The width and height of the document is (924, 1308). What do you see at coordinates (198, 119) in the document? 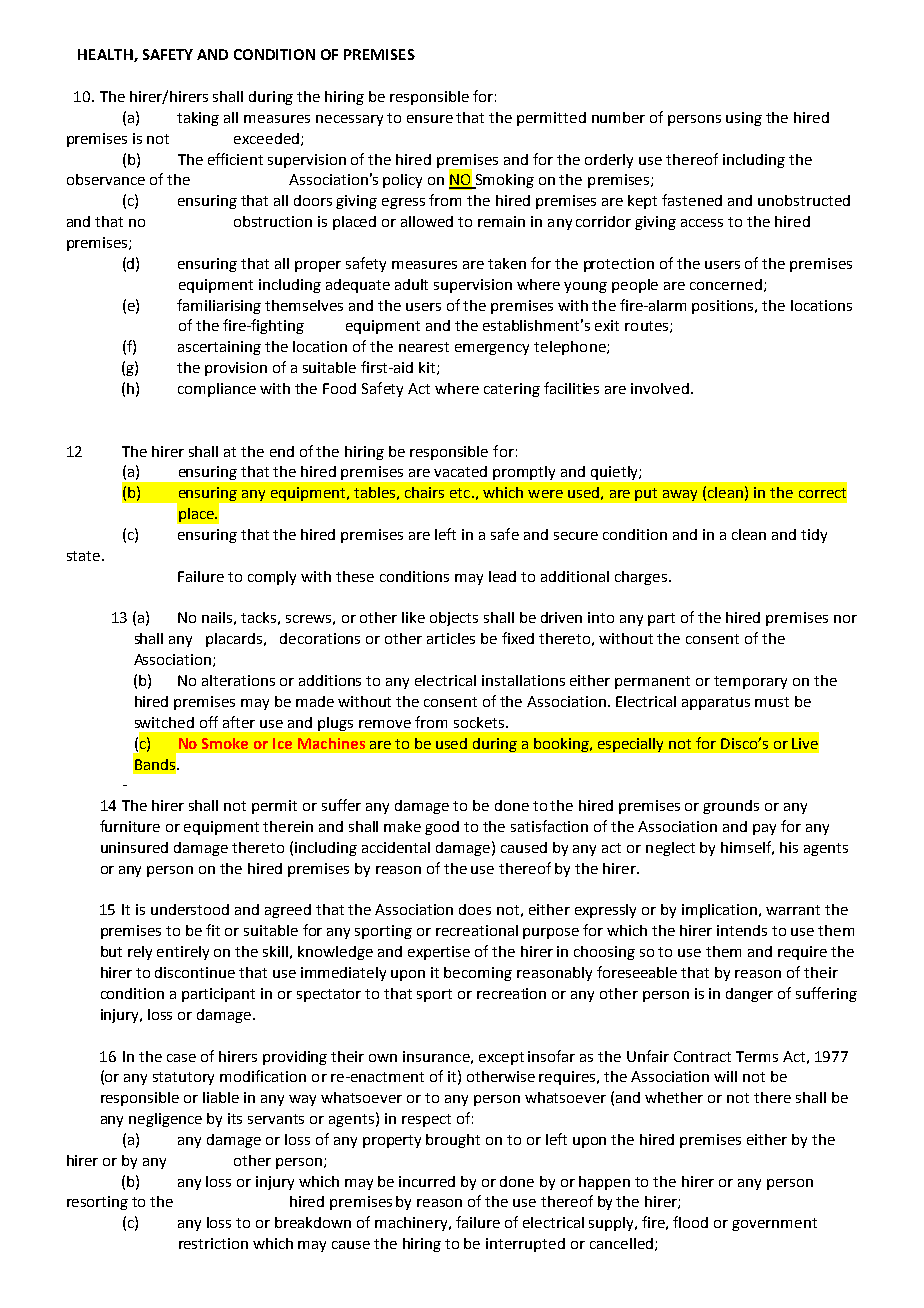
I see `taking` at bounding box center [198, 119].
